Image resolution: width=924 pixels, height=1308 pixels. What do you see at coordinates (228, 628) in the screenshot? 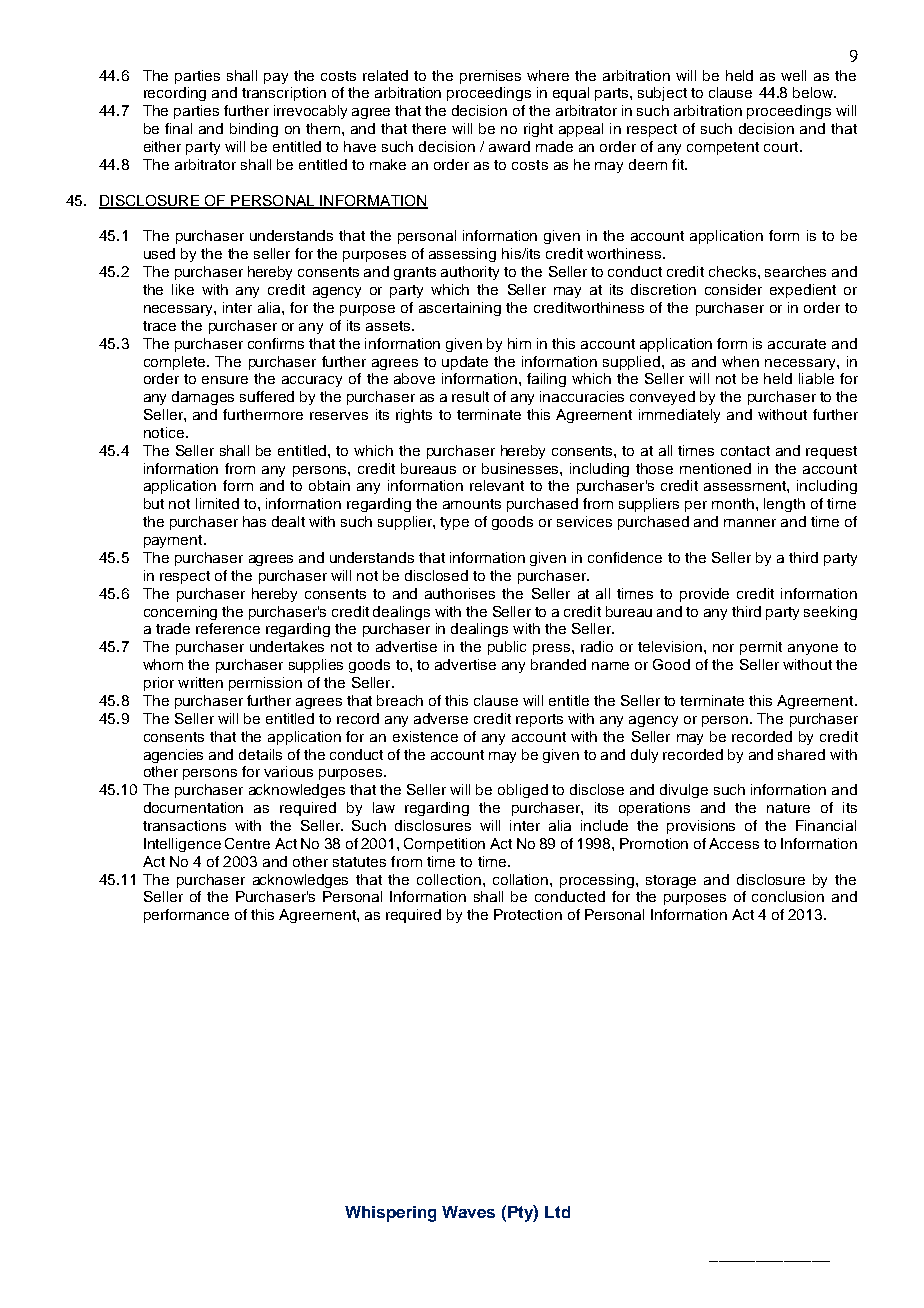
I see `reference` at bounding box center [228, 628].
